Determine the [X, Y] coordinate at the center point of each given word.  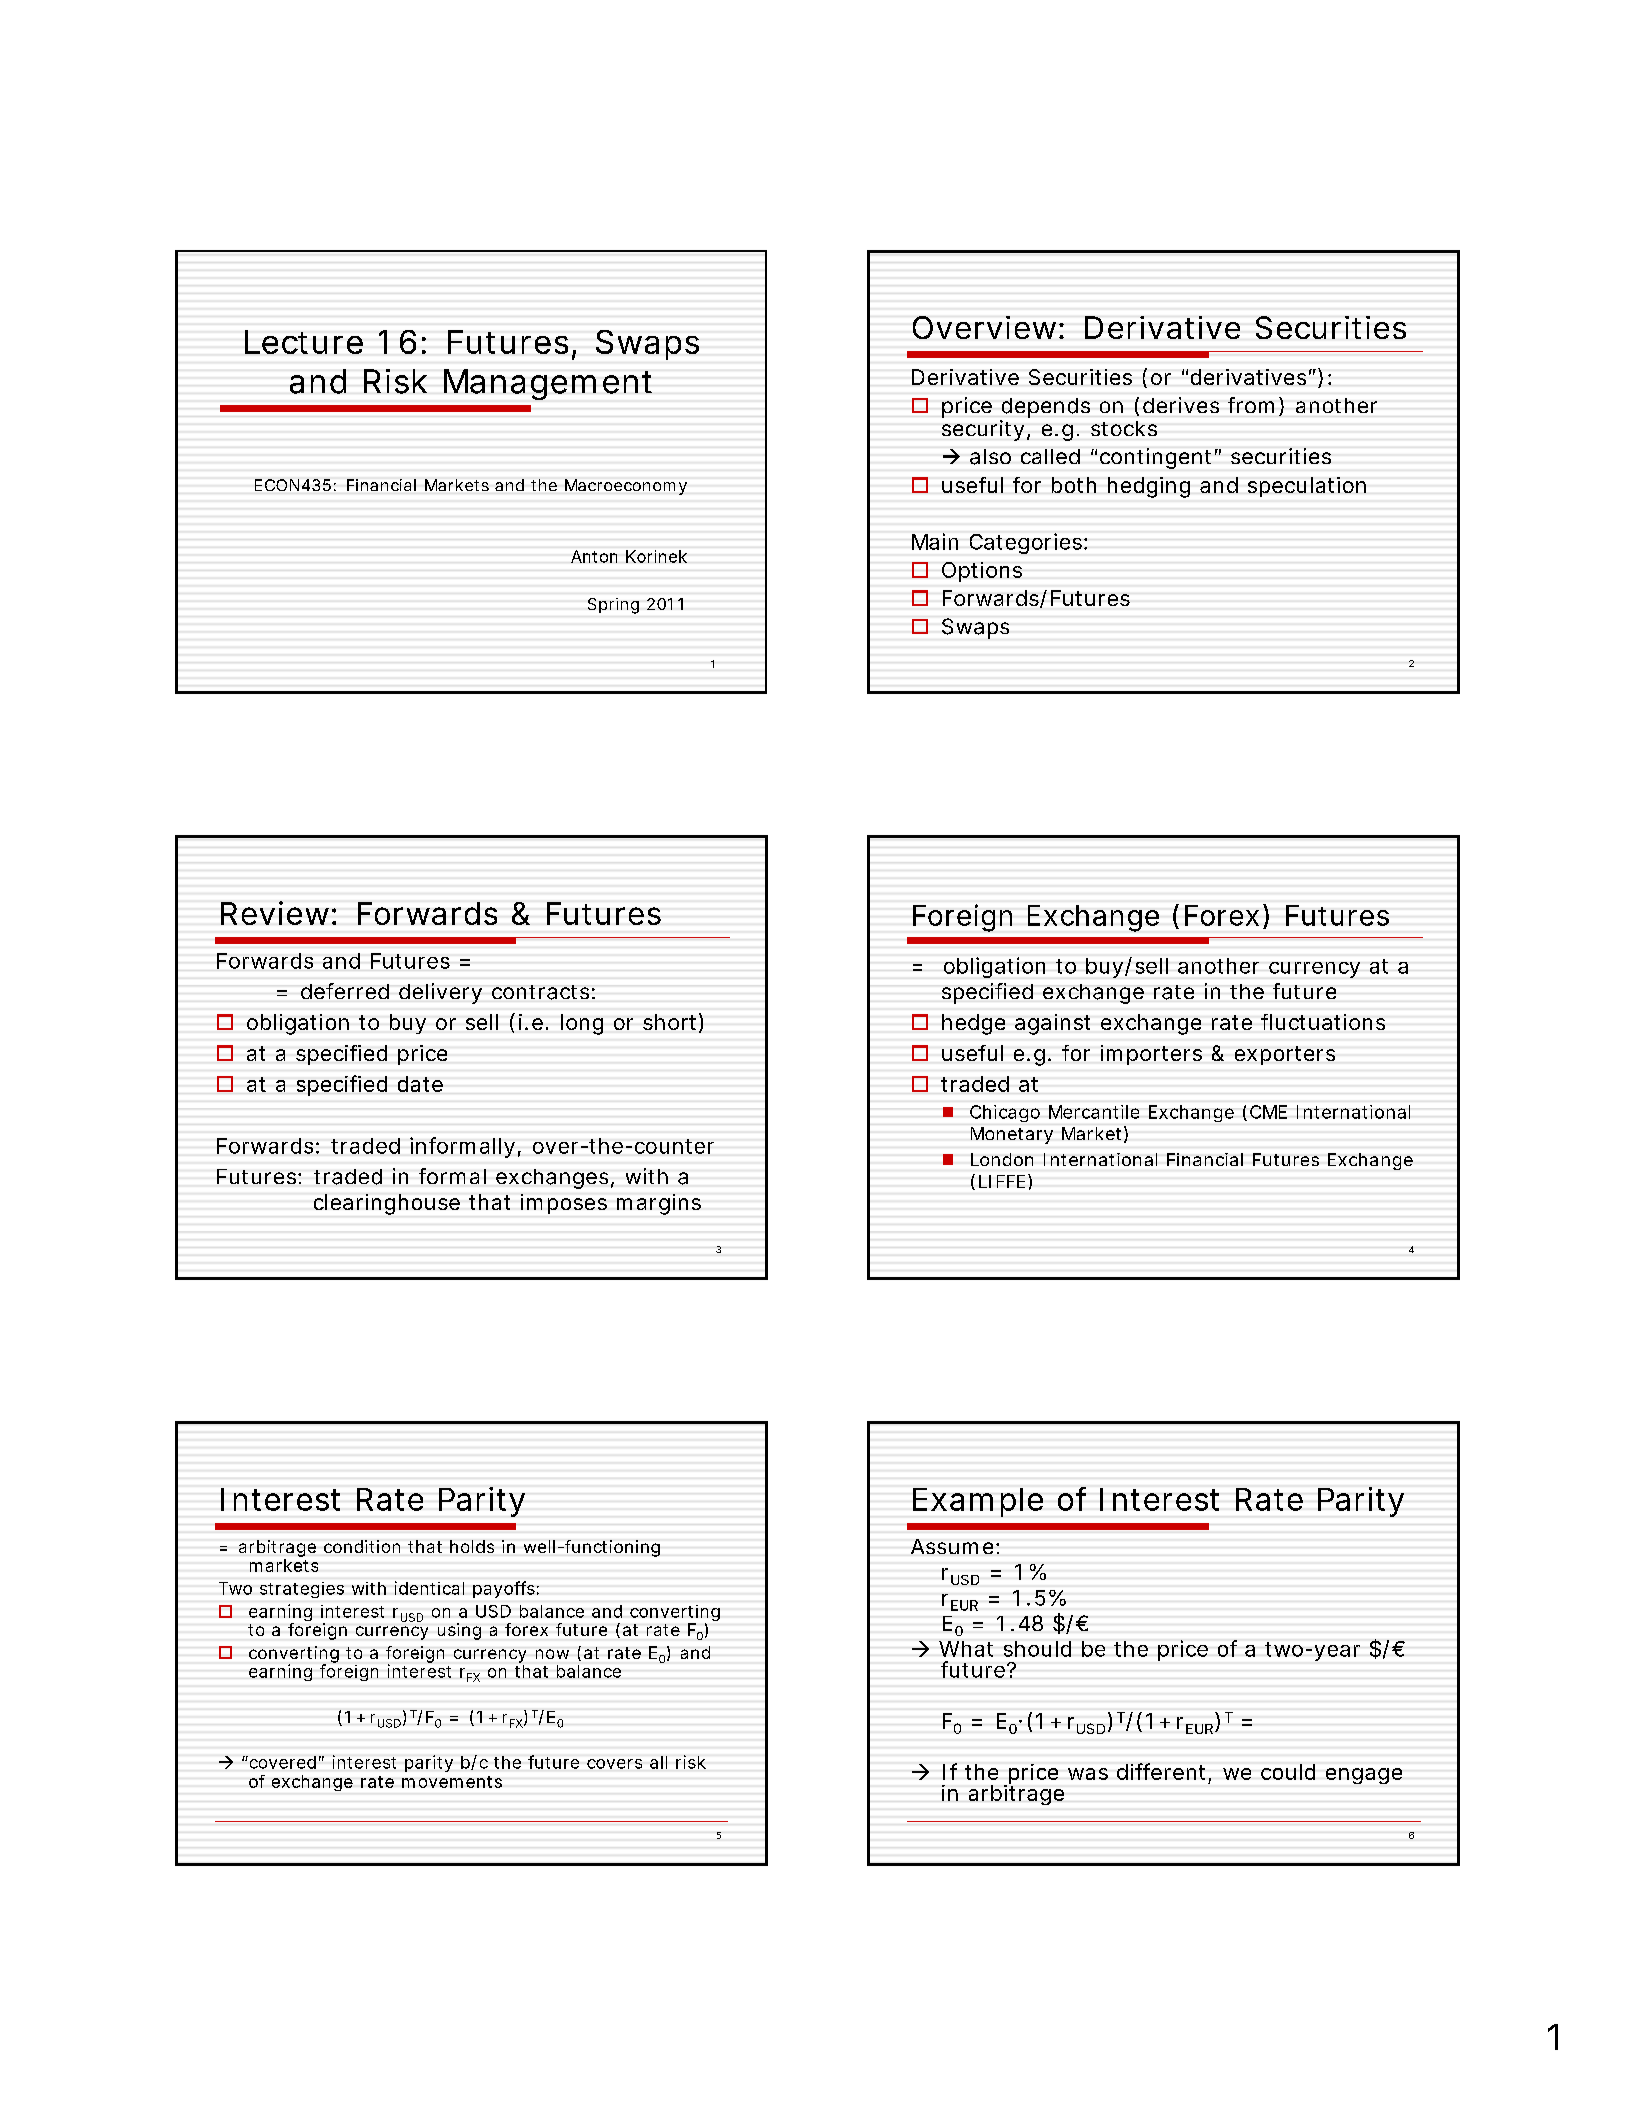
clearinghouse [387, 1204]
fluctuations [1323, 1022]
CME [1268, 1112]
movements [452, 1782]
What [966, 1649]
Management [548, 384]
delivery [440, 993]
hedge [973, 1024]
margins [659, 1204]
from [1251, 405]
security [983, 430]
